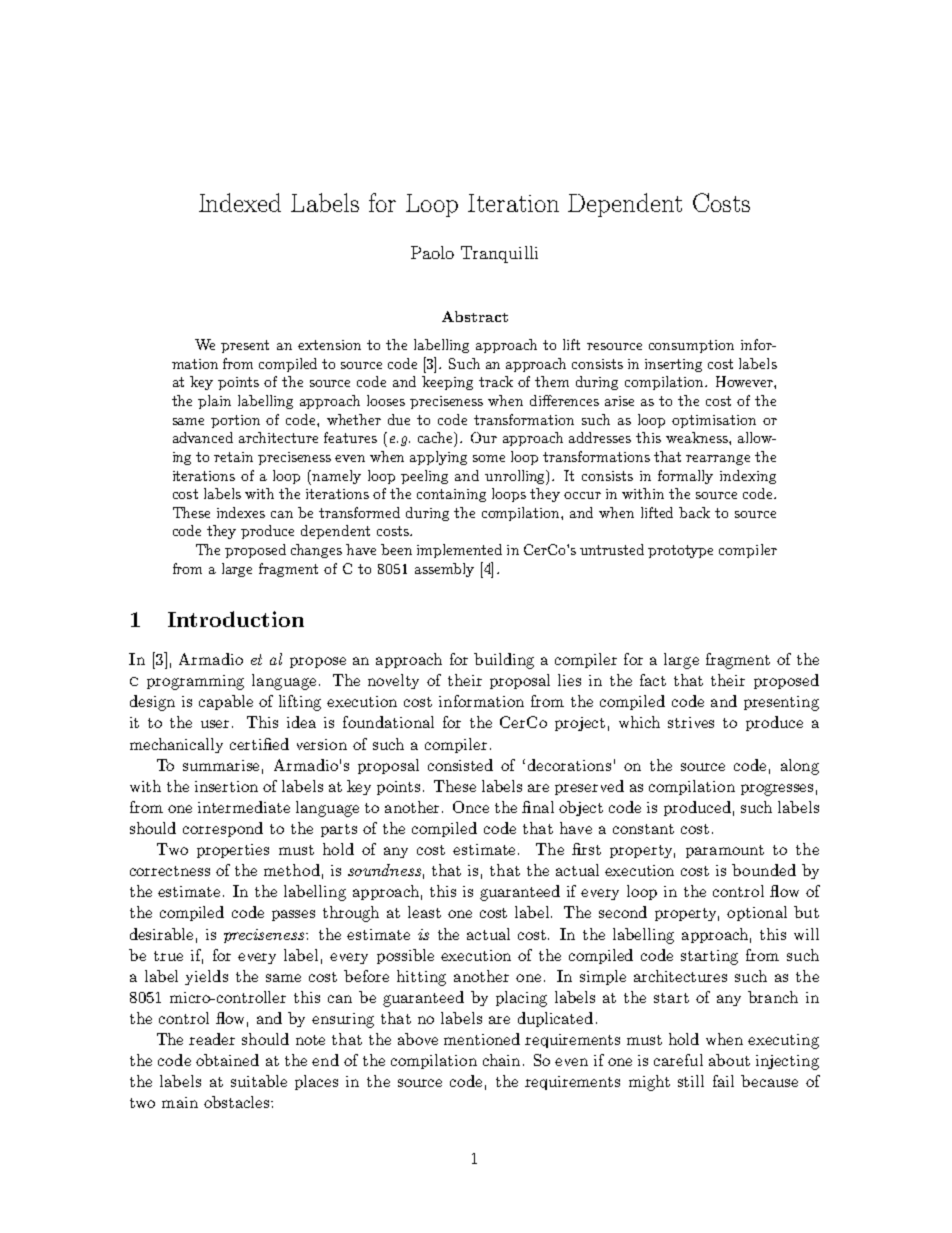 The image size is (952, 1233). What do you see at coordinates (504, 661) in the screenshot?
I see `building` at bounding box center [504, 661].
